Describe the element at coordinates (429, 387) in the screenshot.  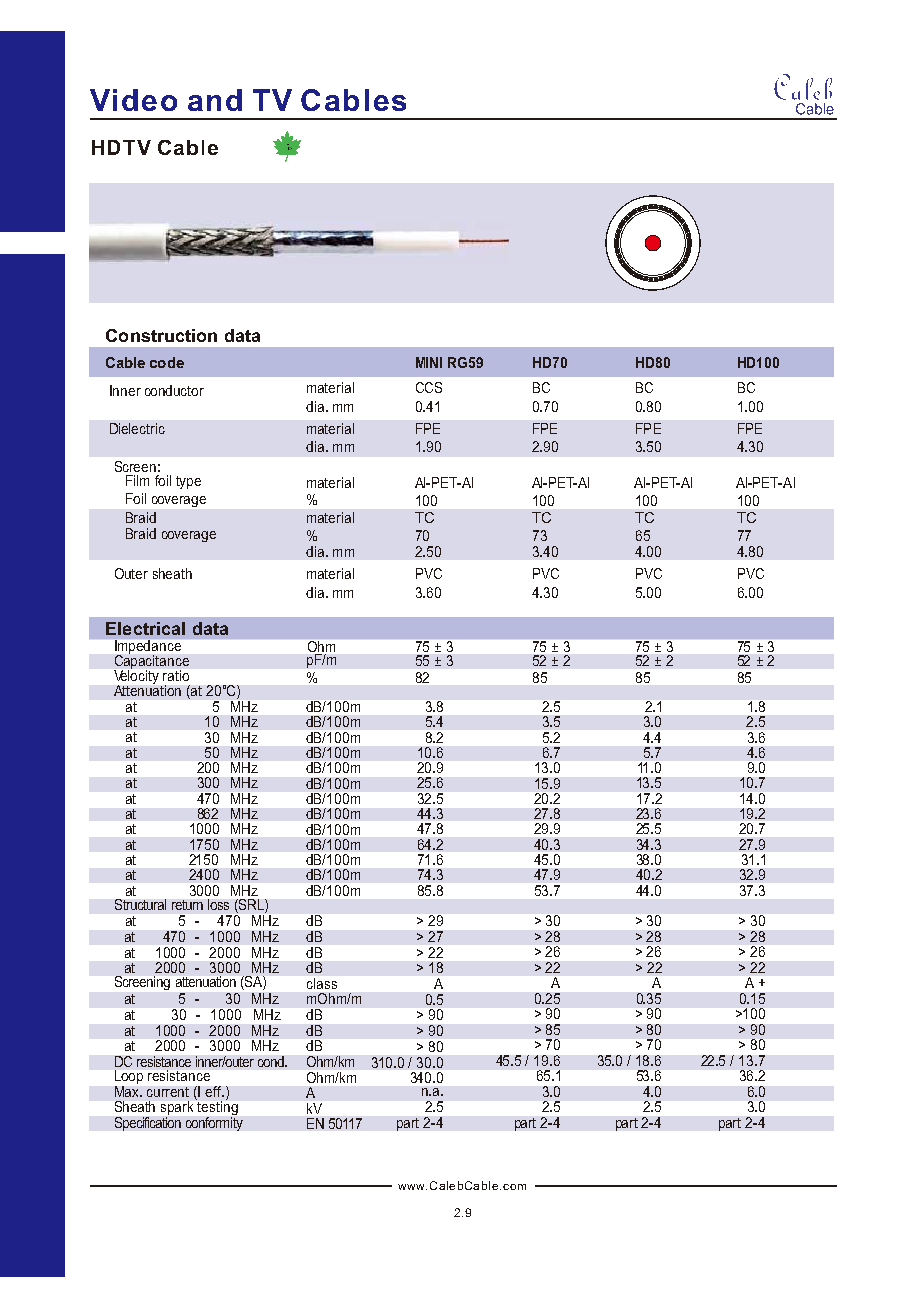
I see `CCS` at that location.
